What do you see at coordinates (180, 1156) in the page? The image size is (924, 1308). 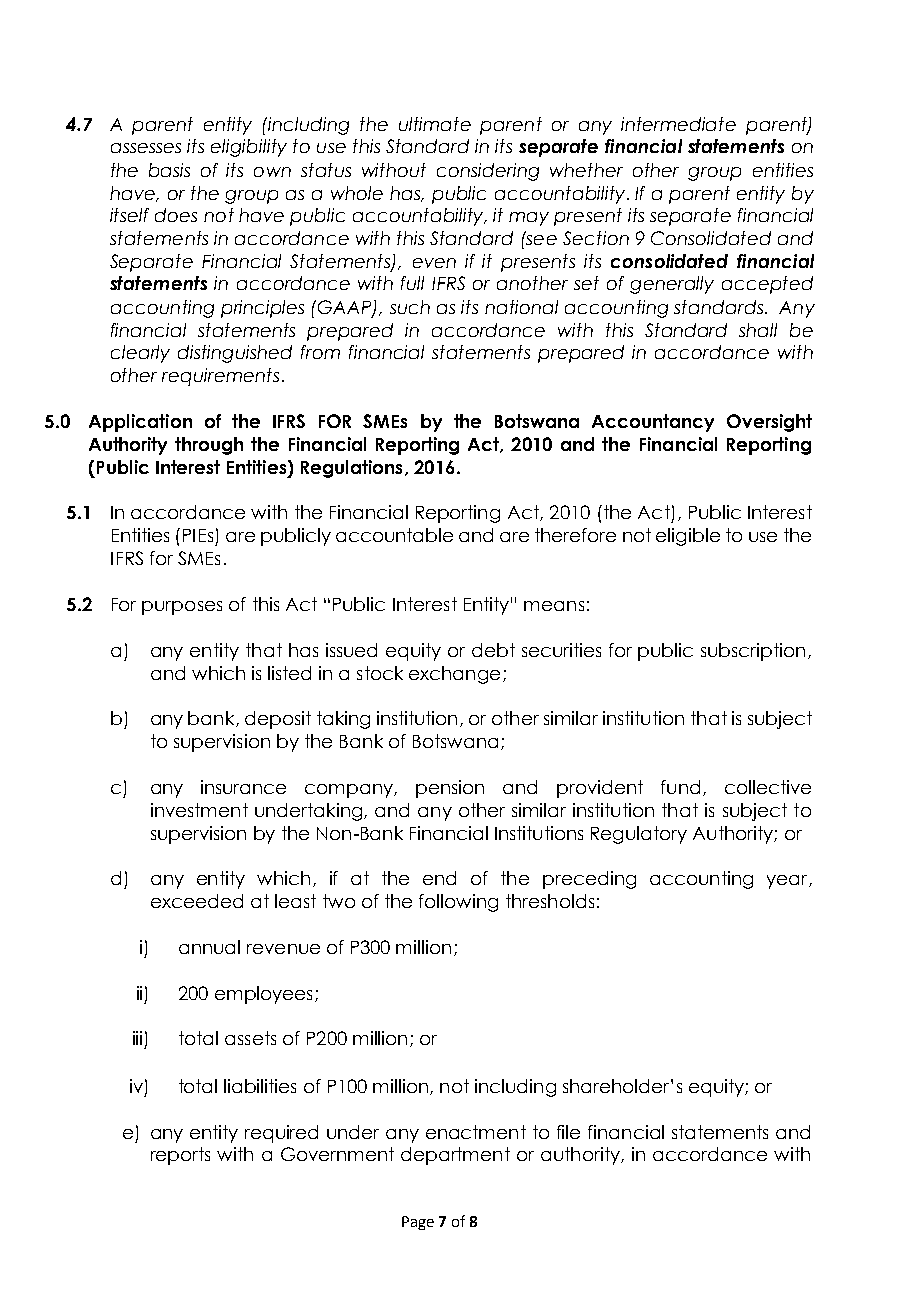 I see `reports` at bounding box center [180, 1156].
